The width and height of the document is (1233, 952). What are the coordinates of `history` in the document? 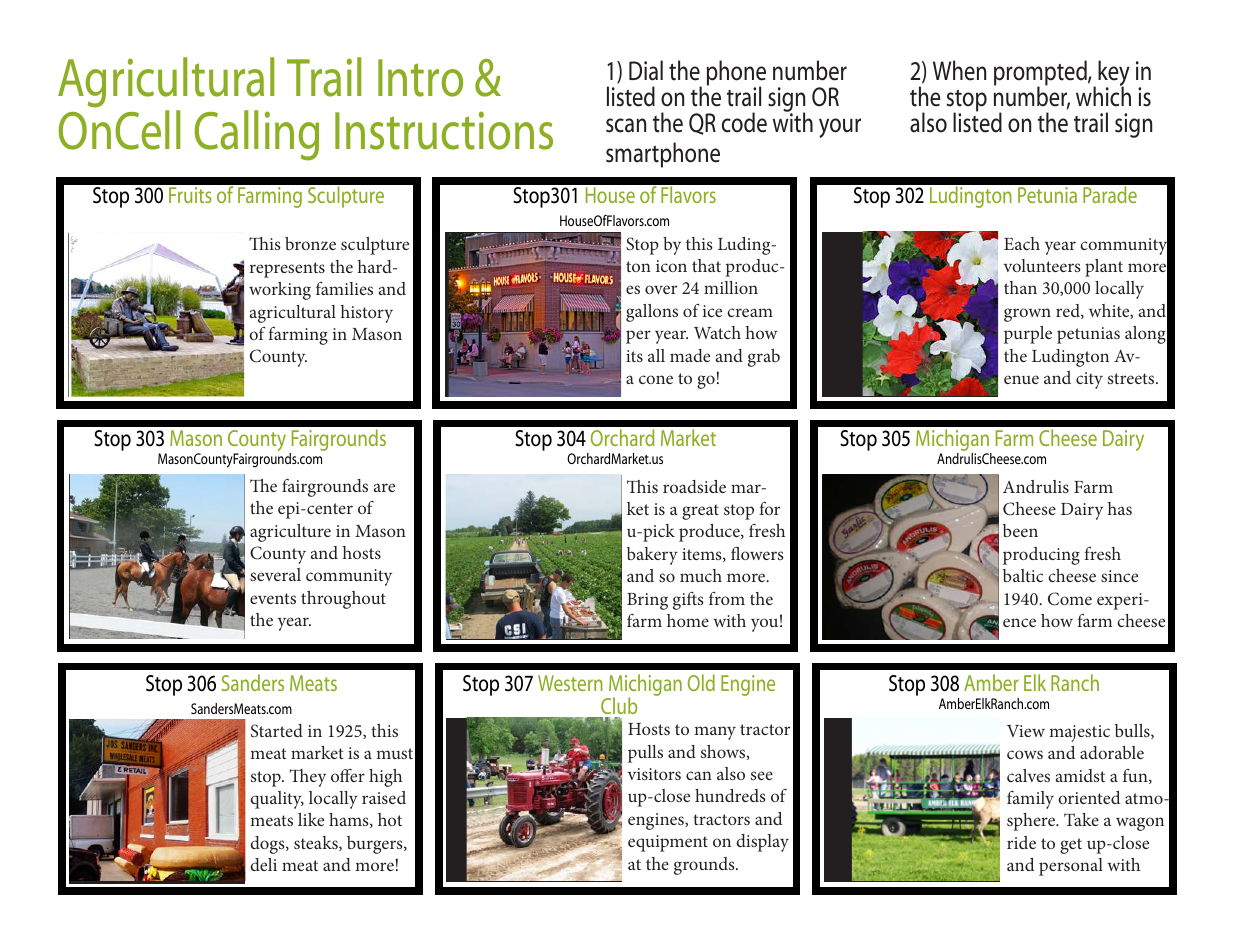 It's located at (367, 314).
